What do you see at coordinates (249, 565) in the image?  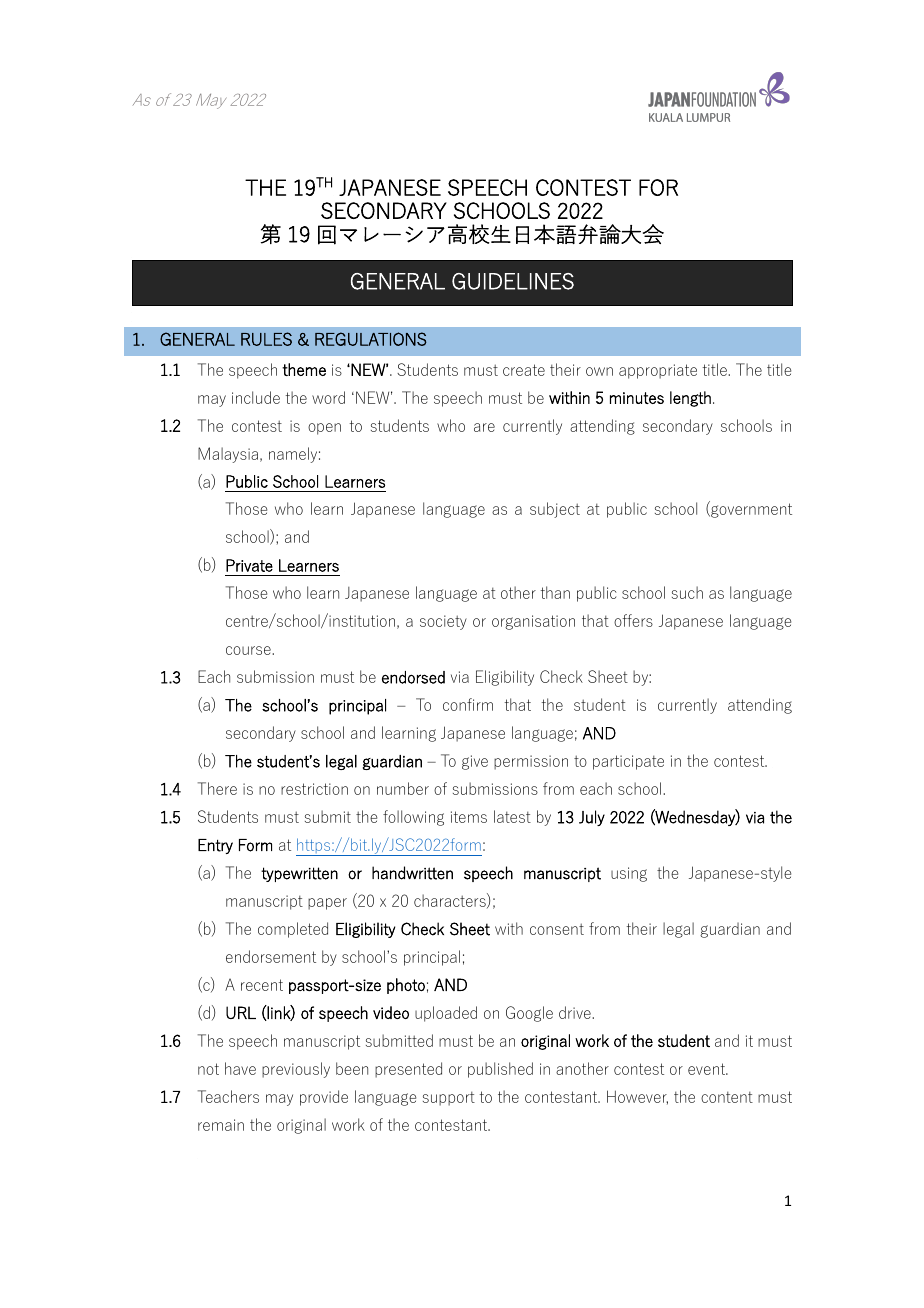 I see `Private` at bounding box center [249, 565].
